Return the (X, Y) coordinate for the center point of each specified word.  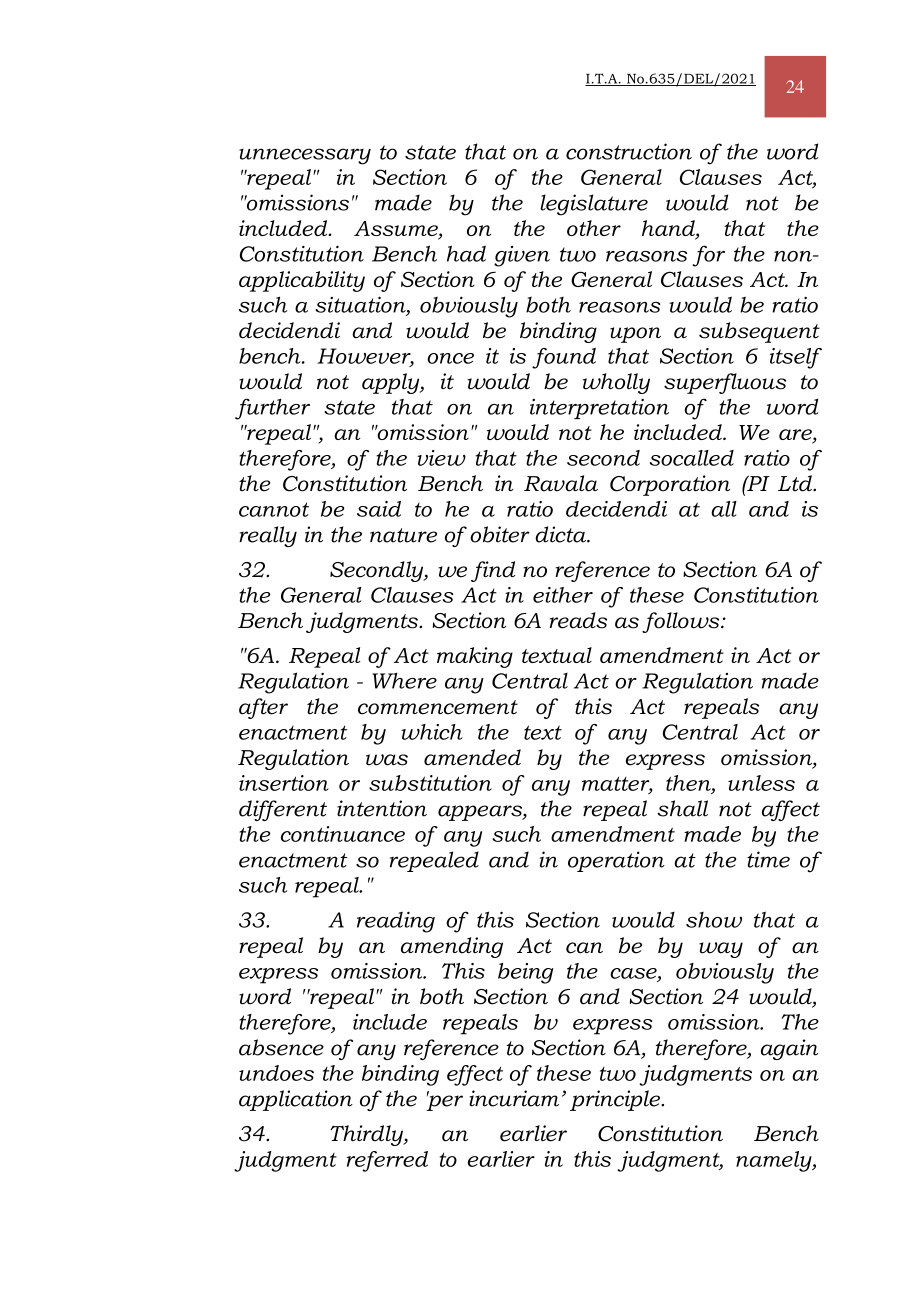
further (272, 409)
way (721, 950)
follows (682, 622)
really (268, 536)
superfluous (725, 383)
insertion (284, 783)
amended (472, 757)
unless (761, 783)
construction (629, 151)
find (493, 571)
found (564, 358)
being (525, 973)
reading (396, 922)
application (296, 1100)
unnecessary (305, 156)
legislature (594, 205)
